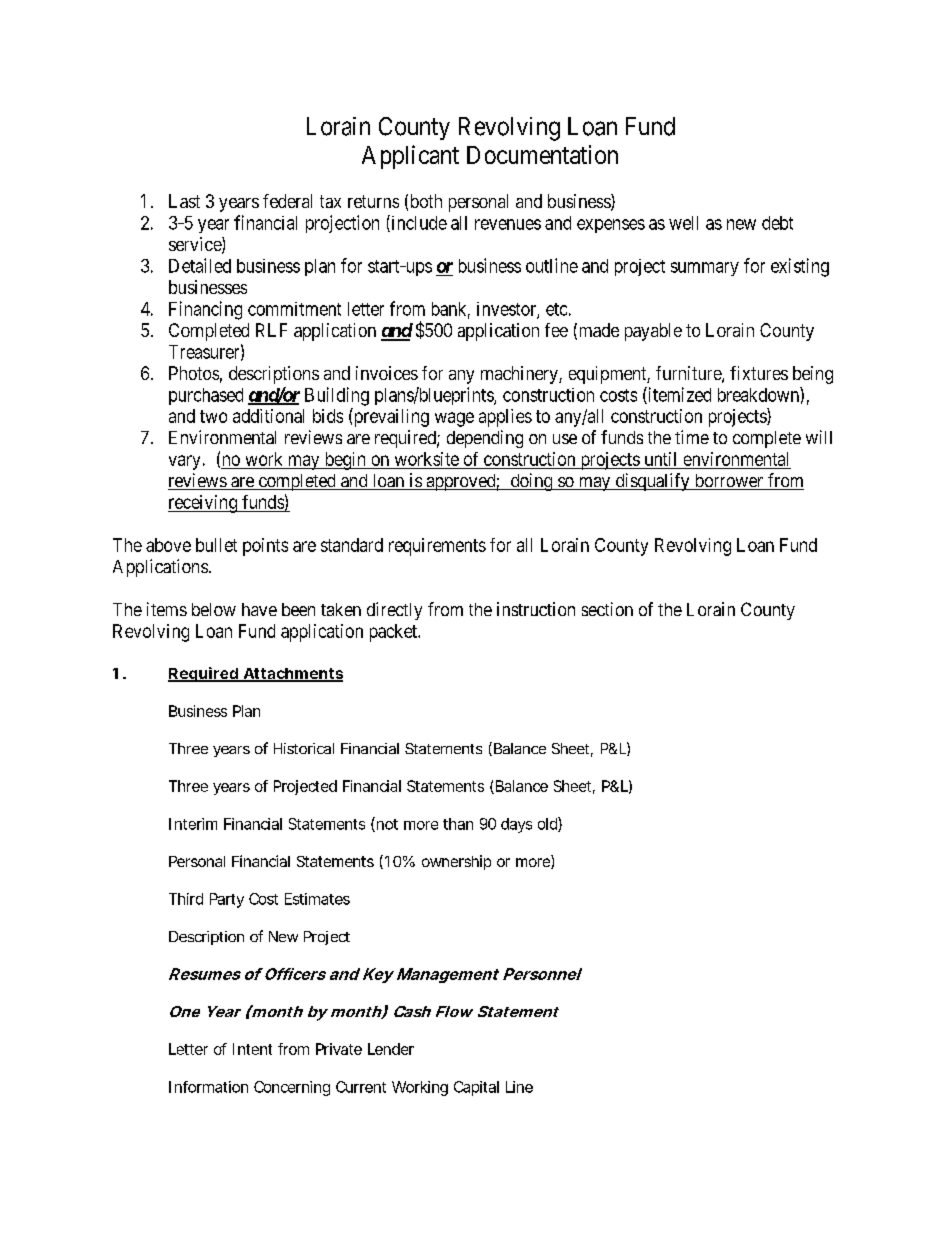 This page has width=952, height=1233. What do you see at coordinates (536, 609) in the page?
I see `instruction` at bounding box center [536, 609].
